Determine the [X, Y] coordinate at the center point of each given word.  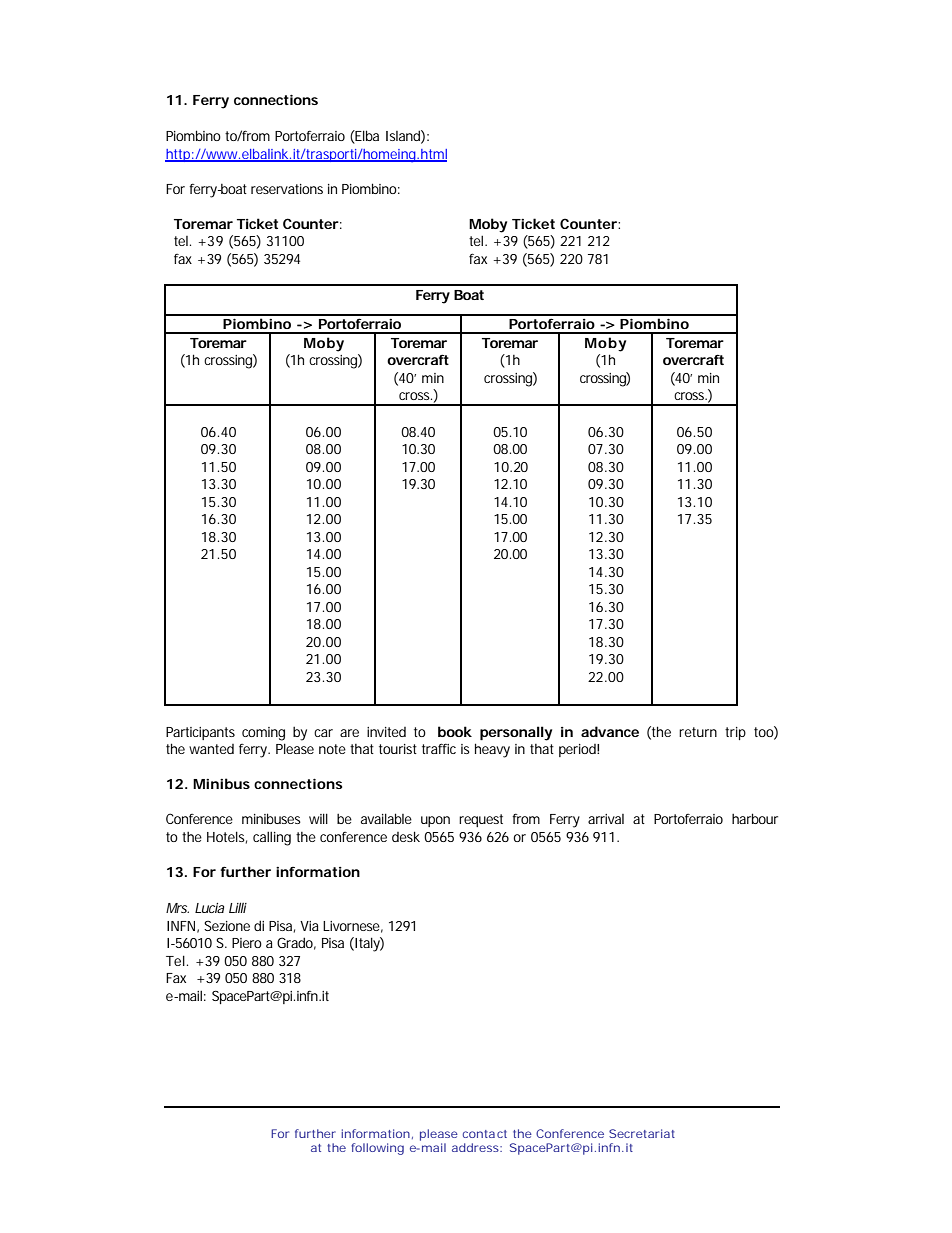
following [377, 1149]
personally [516, 733]
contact [485, 1134]
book [455, 731]
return [698, 732]
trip [735, 733]
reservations [287, 189]
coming [263, 734]
